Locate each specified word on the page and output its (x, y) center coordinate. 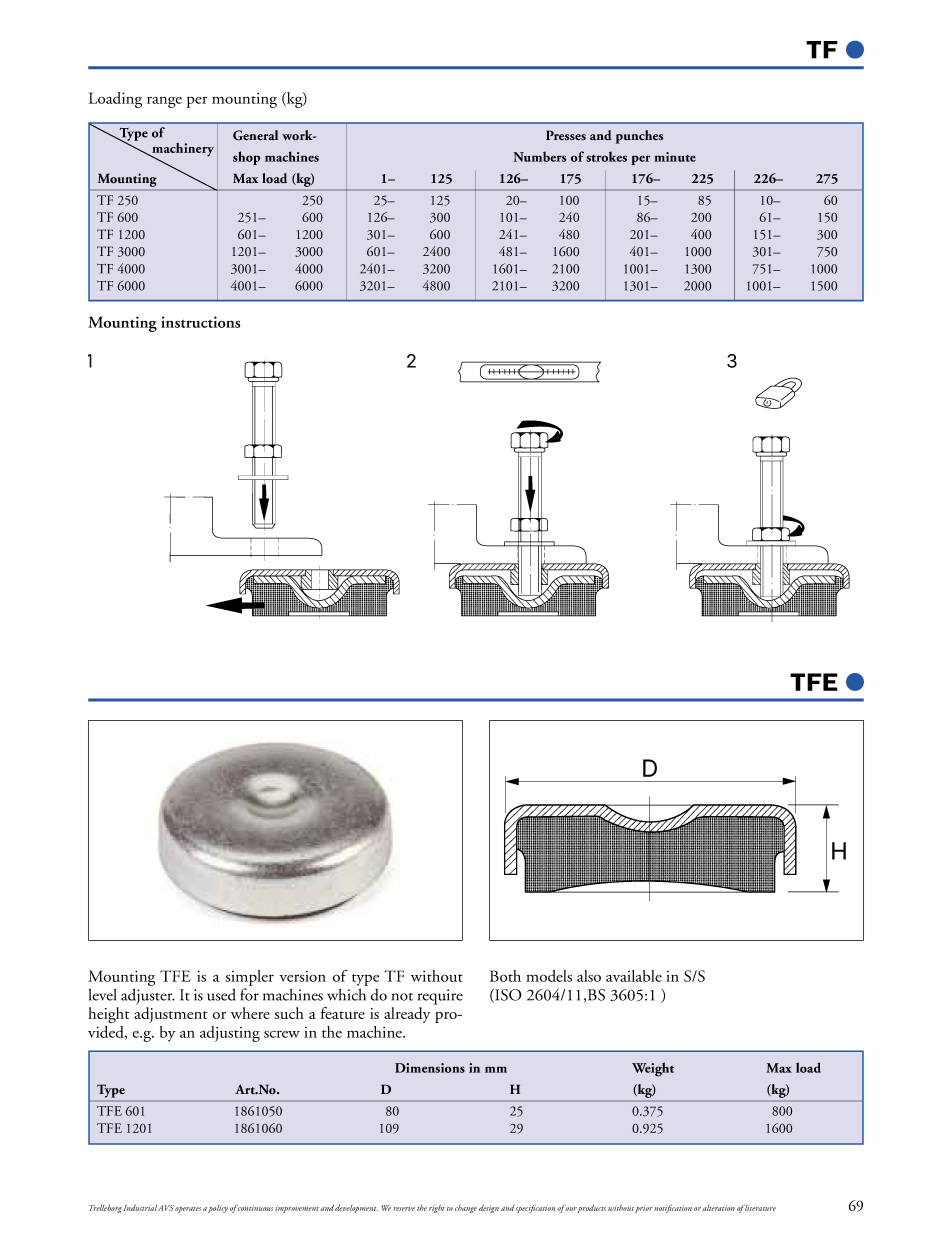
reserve (404, 1209)
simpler (249, 978)
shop (247, 158)
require (440, 997)
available (634, 976)
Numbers (539, 156)
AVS (166, 1208)
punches (639, 137)
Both (505, 976)
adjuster (148, 996)
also (589, 976)
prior (644, 1209)
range (164, 102)
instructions (200, 322)
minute (675, 157)
